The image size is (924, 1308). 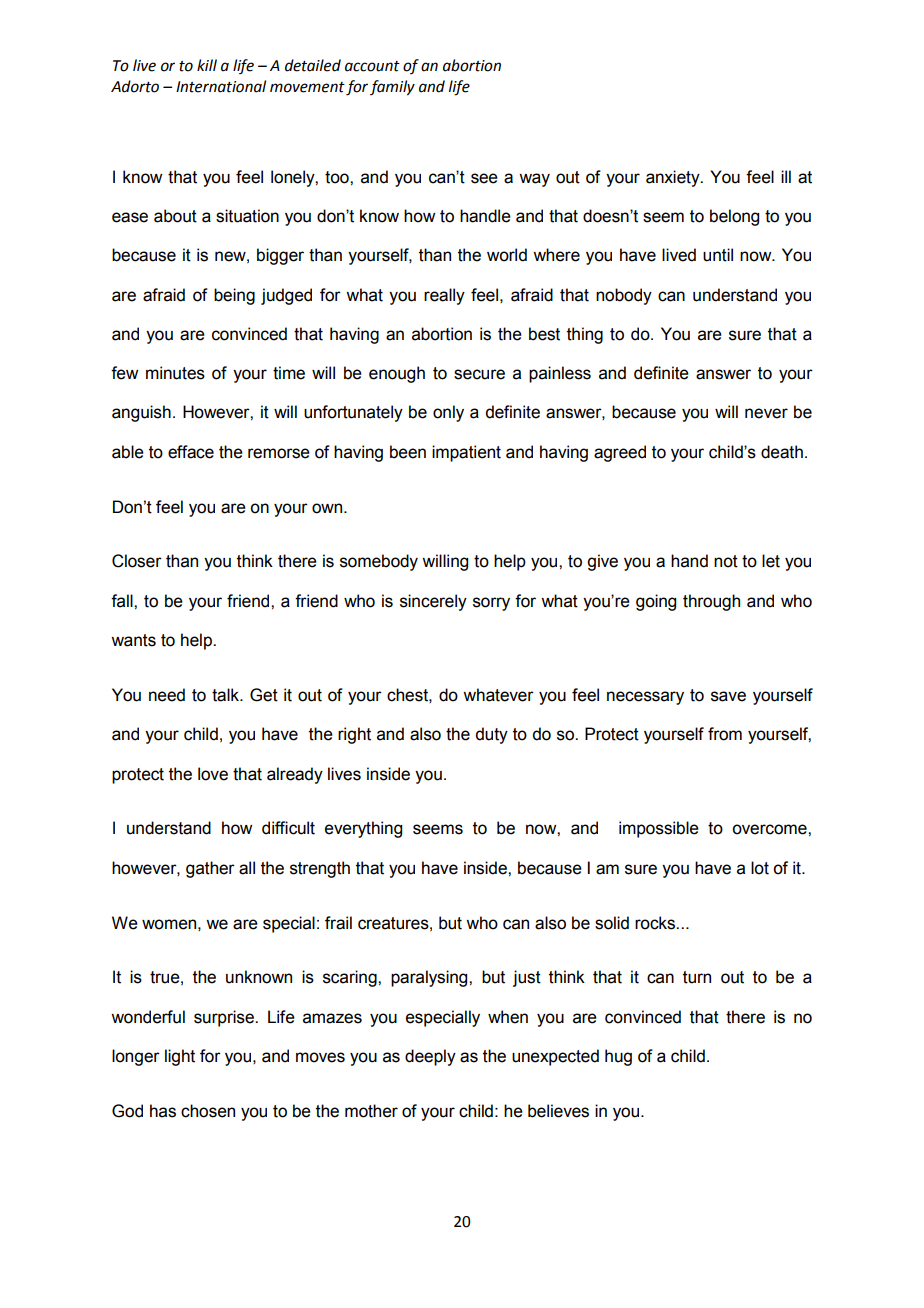 What do you see at coordinates (674, 178) in the document?
I see `anxiety` at bounding box center [674, 178].
